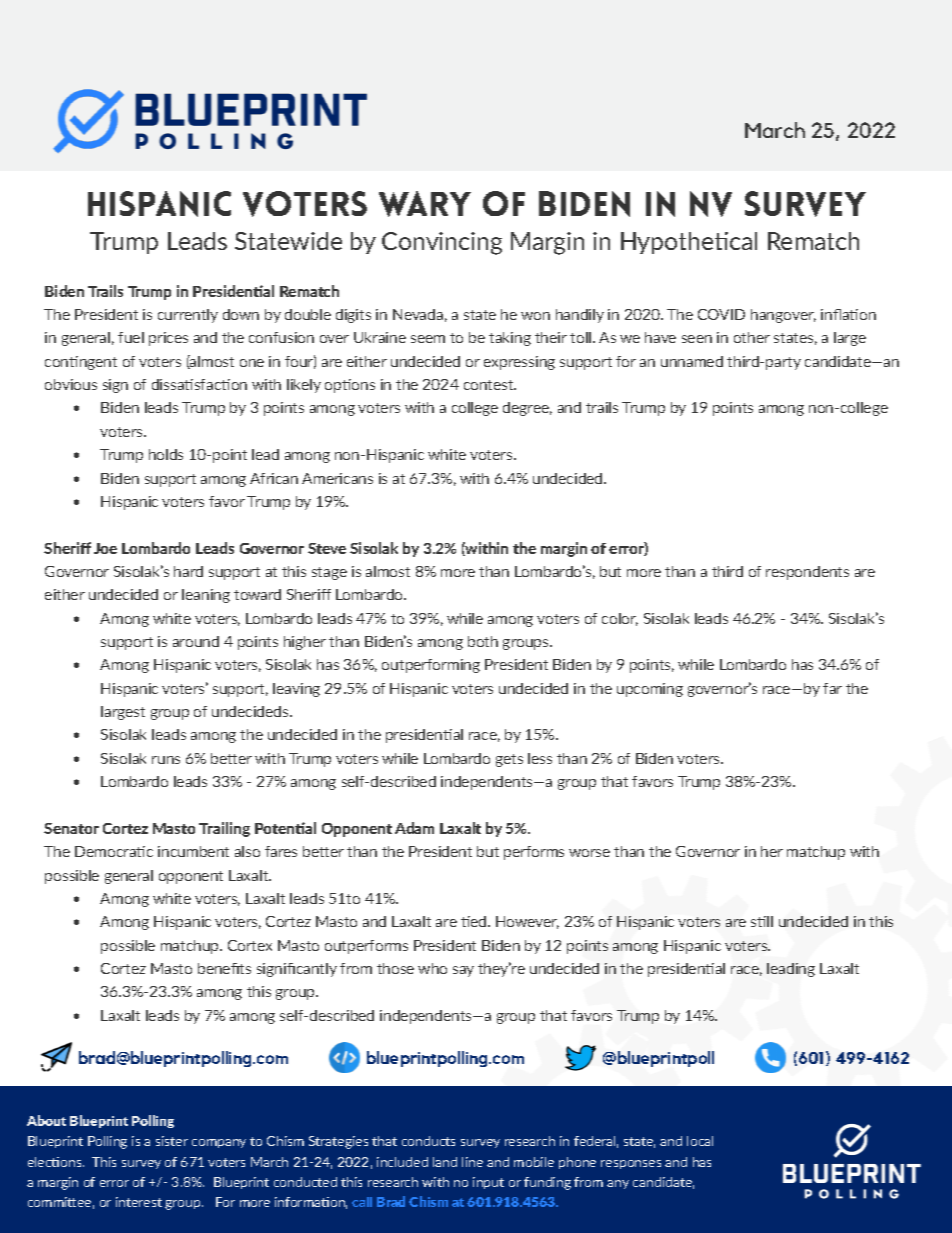  What do you see at coordinates (689, 243) in the screenshot?
I see `Hypothetical` at bounding box center [689, 243].
